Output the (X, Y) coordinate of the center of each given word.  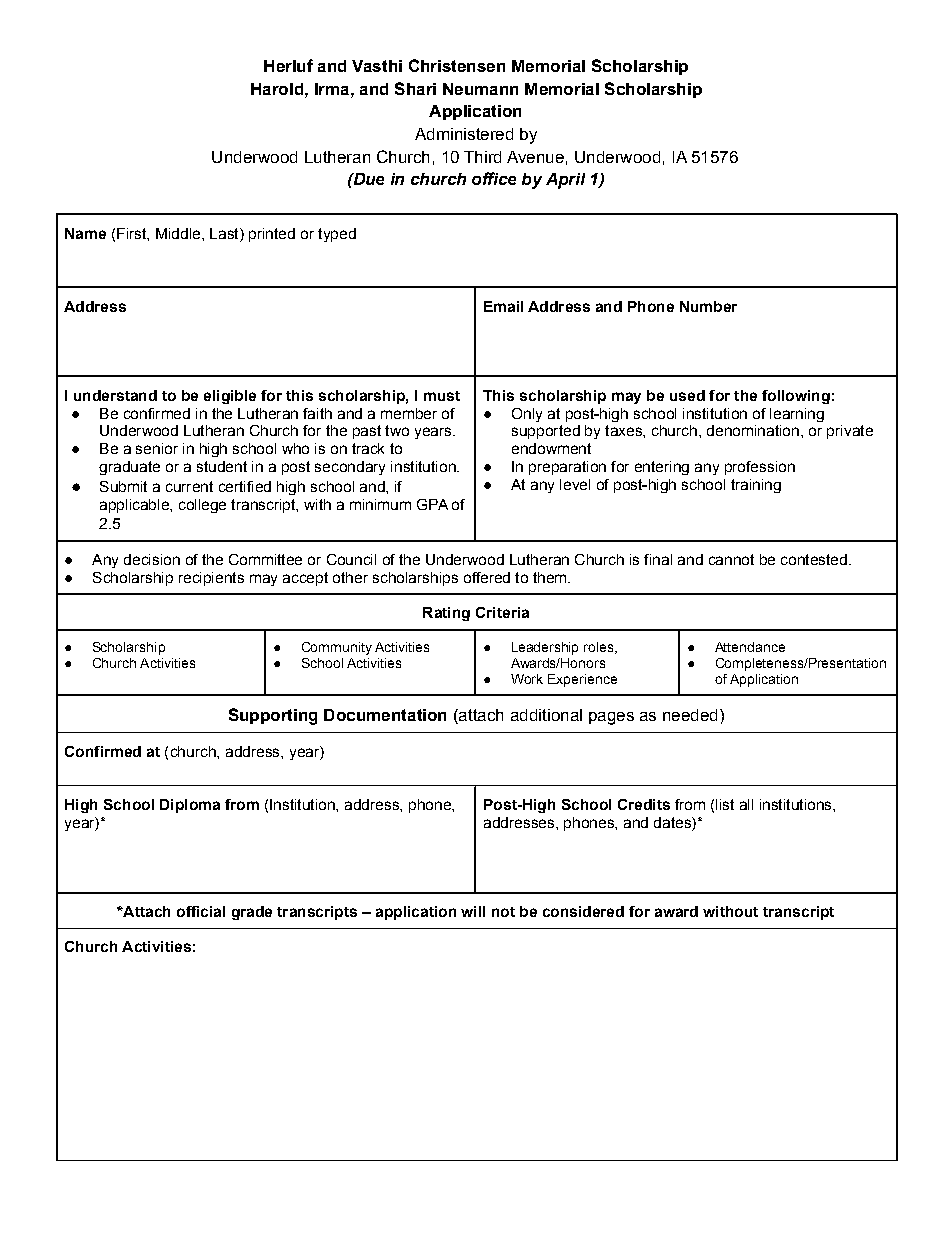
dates (673, 824)
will (473, 911)
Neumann (480, 89)
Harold (277, 89)
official (201, 911)
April (565, 181)
